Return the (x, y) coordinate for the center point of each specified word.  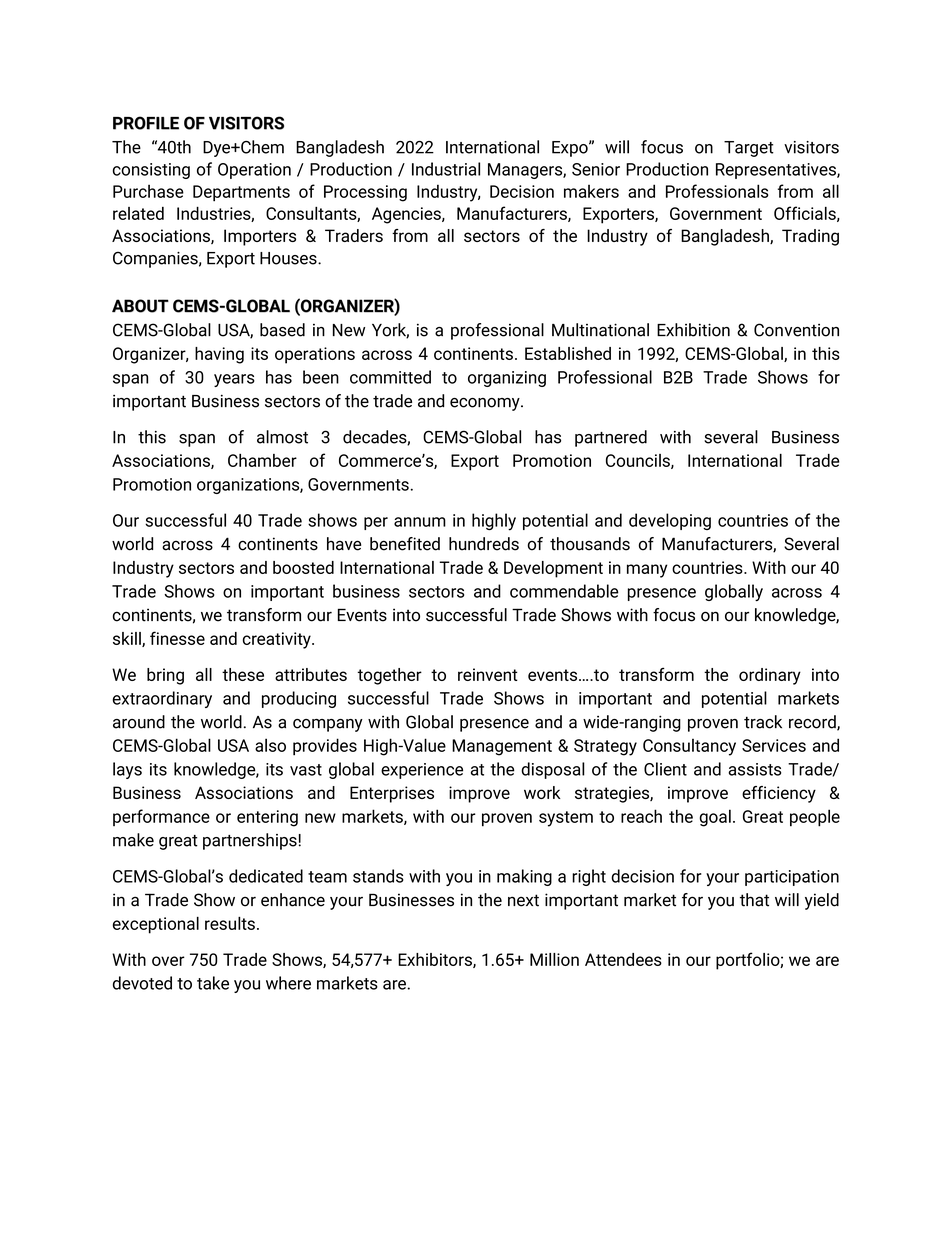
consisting (151, 171)
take (213, 983)
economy (486, 404)
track (763, 722)
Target (749, 149)
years (234, 380)
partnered (611, 438)
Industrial (446, 169)
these (243, 674)
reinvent (488, 674)
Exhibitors (436, 960)
